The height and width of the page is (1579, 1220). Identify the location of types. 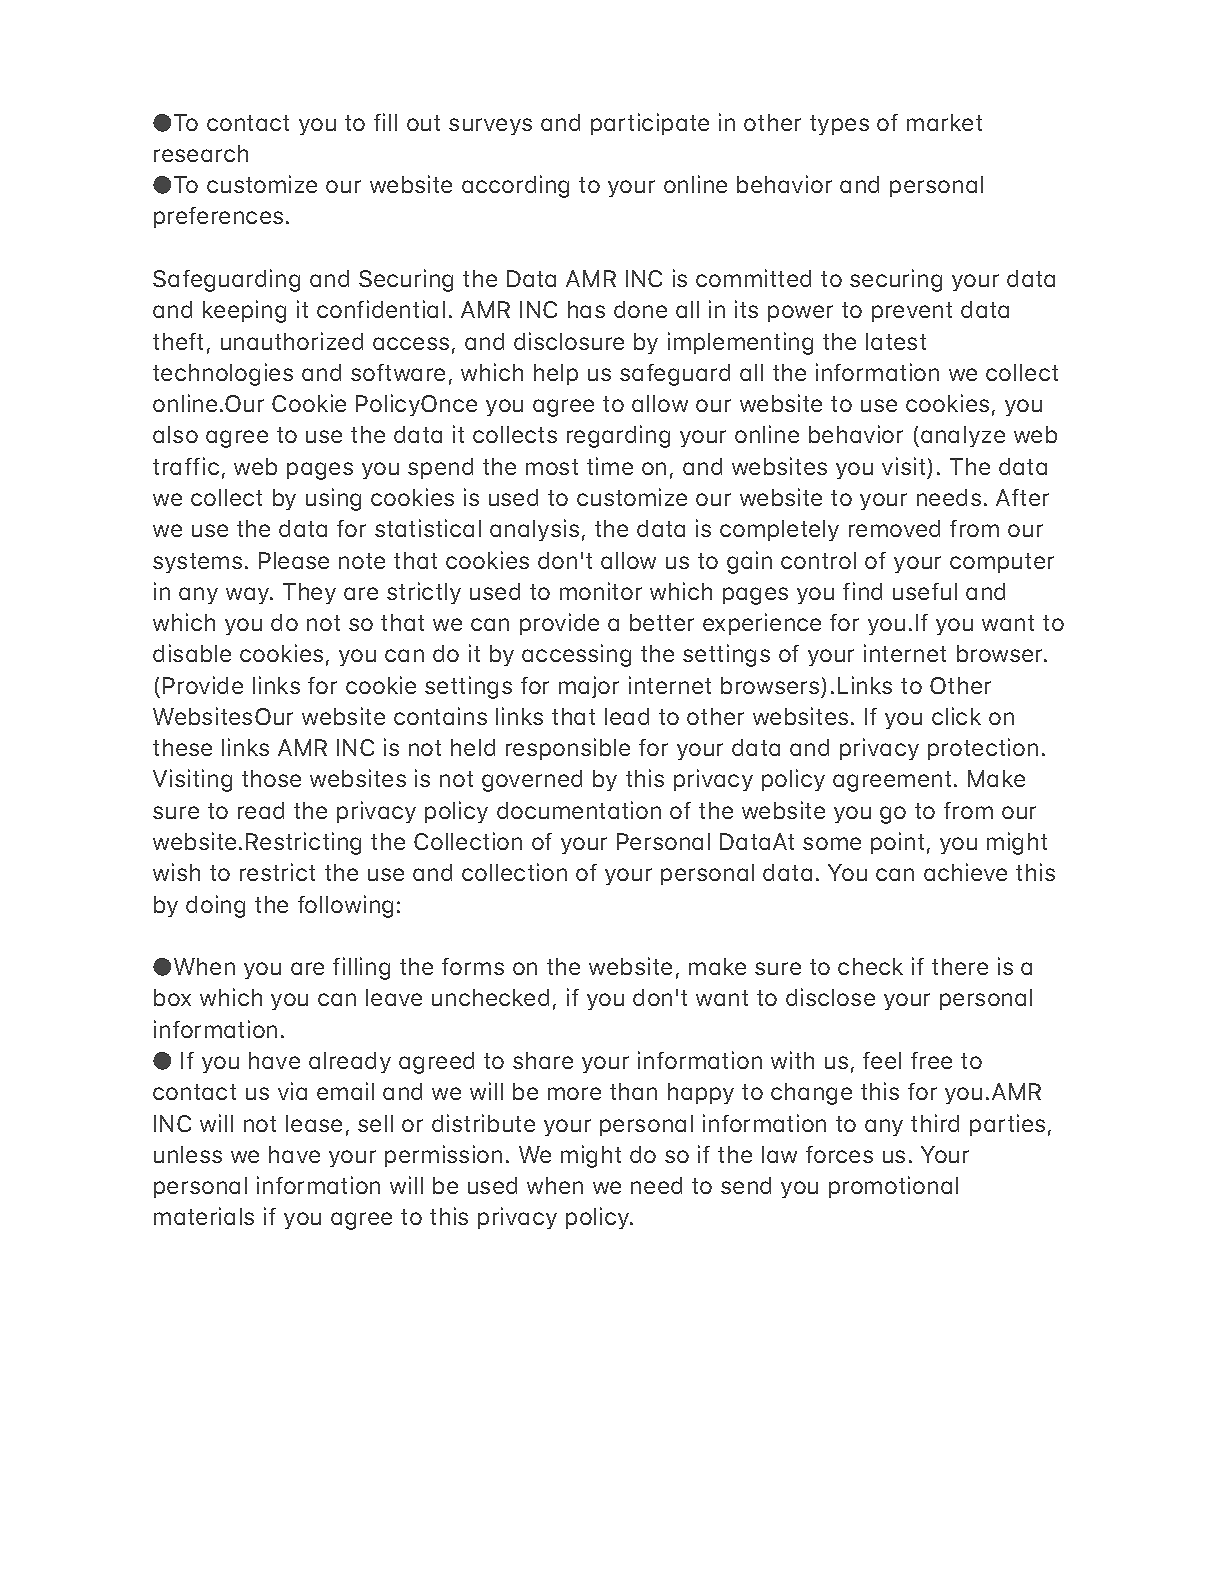
(839, 125).
